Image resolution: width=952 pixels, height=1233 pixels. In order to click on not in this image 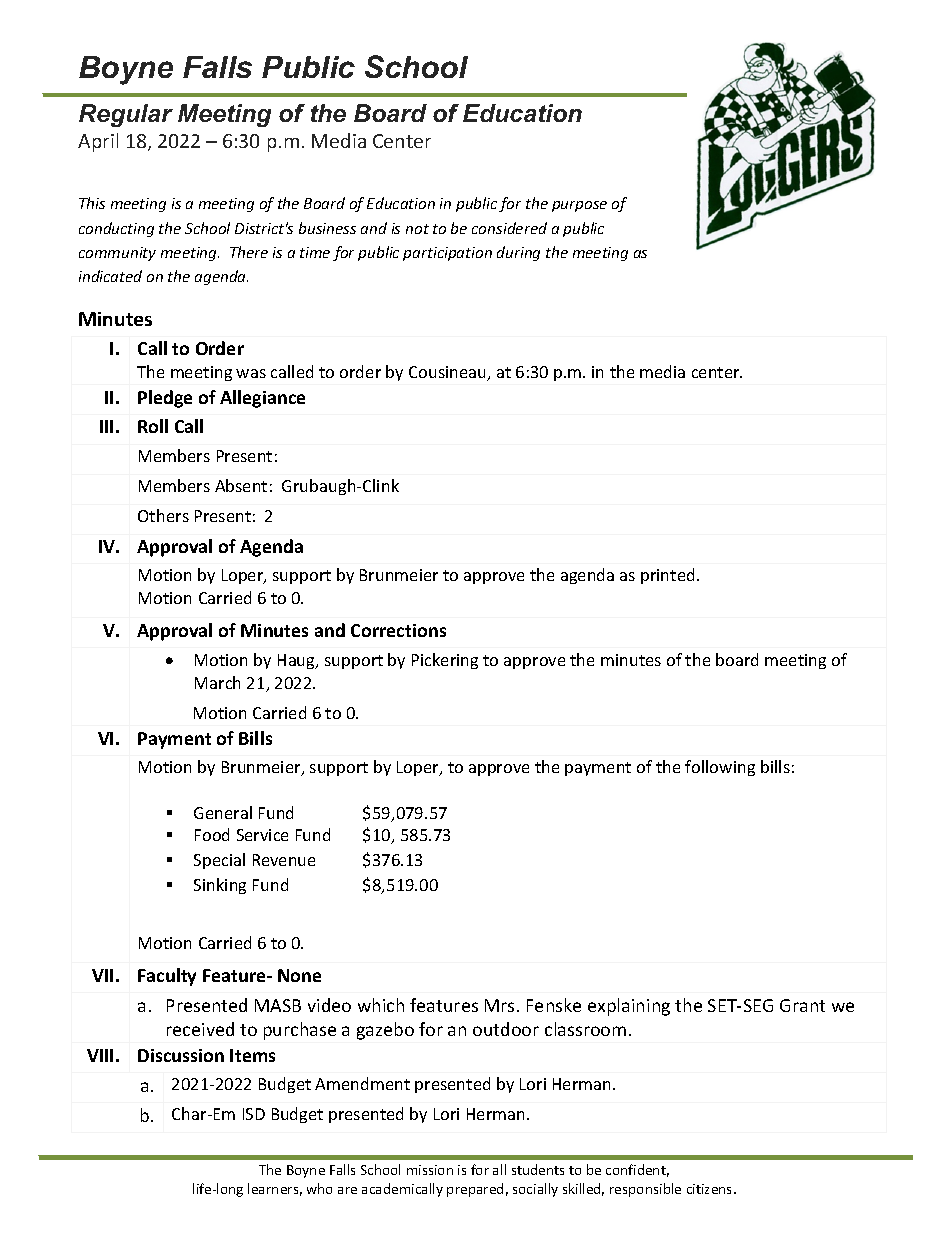, I will do `click(417, 229)`.
